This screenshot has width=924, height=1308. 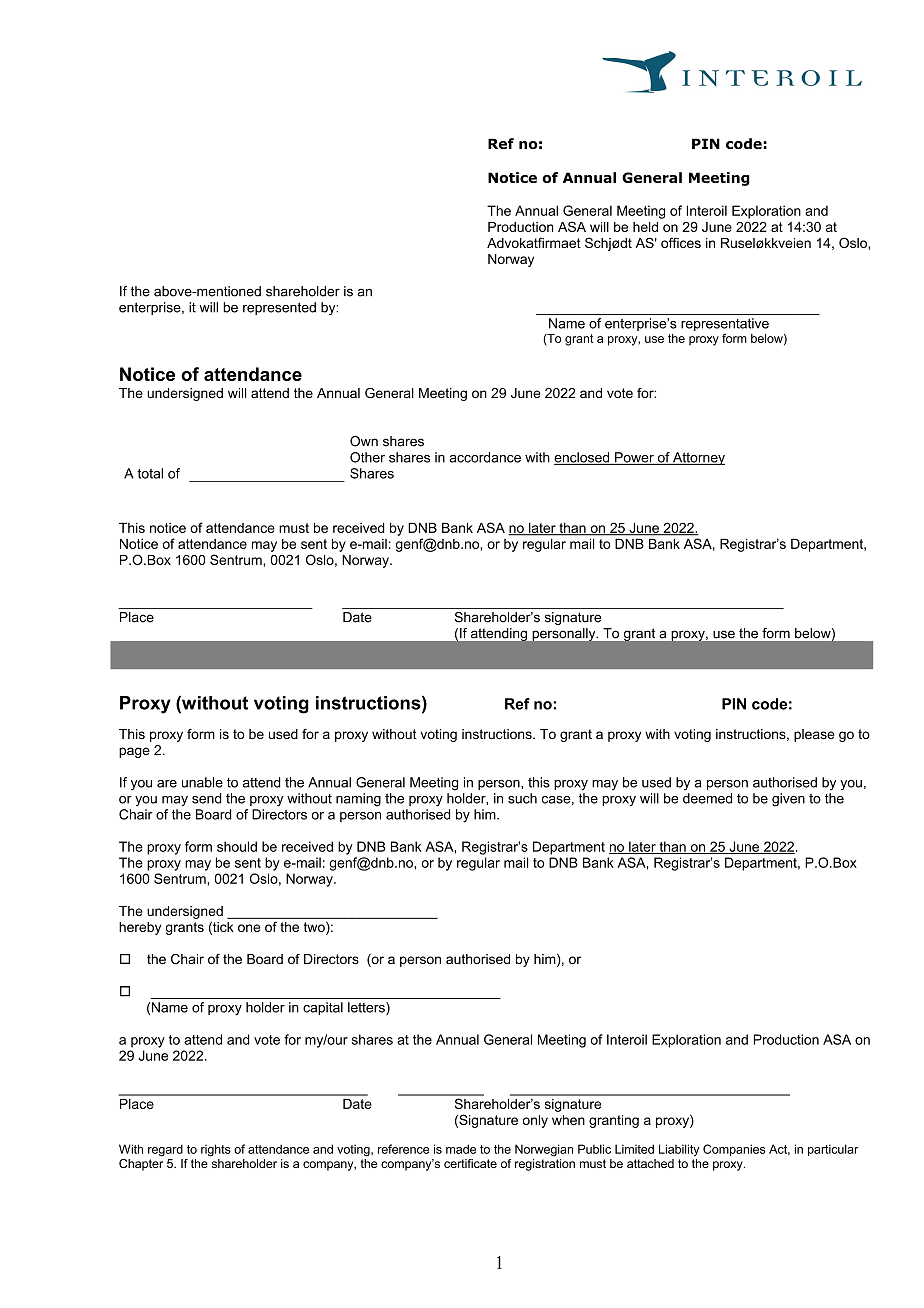 What do you see at coordinates (681, 242) in the screenshot?
I see `offices` at bounding box center [681, 242].
